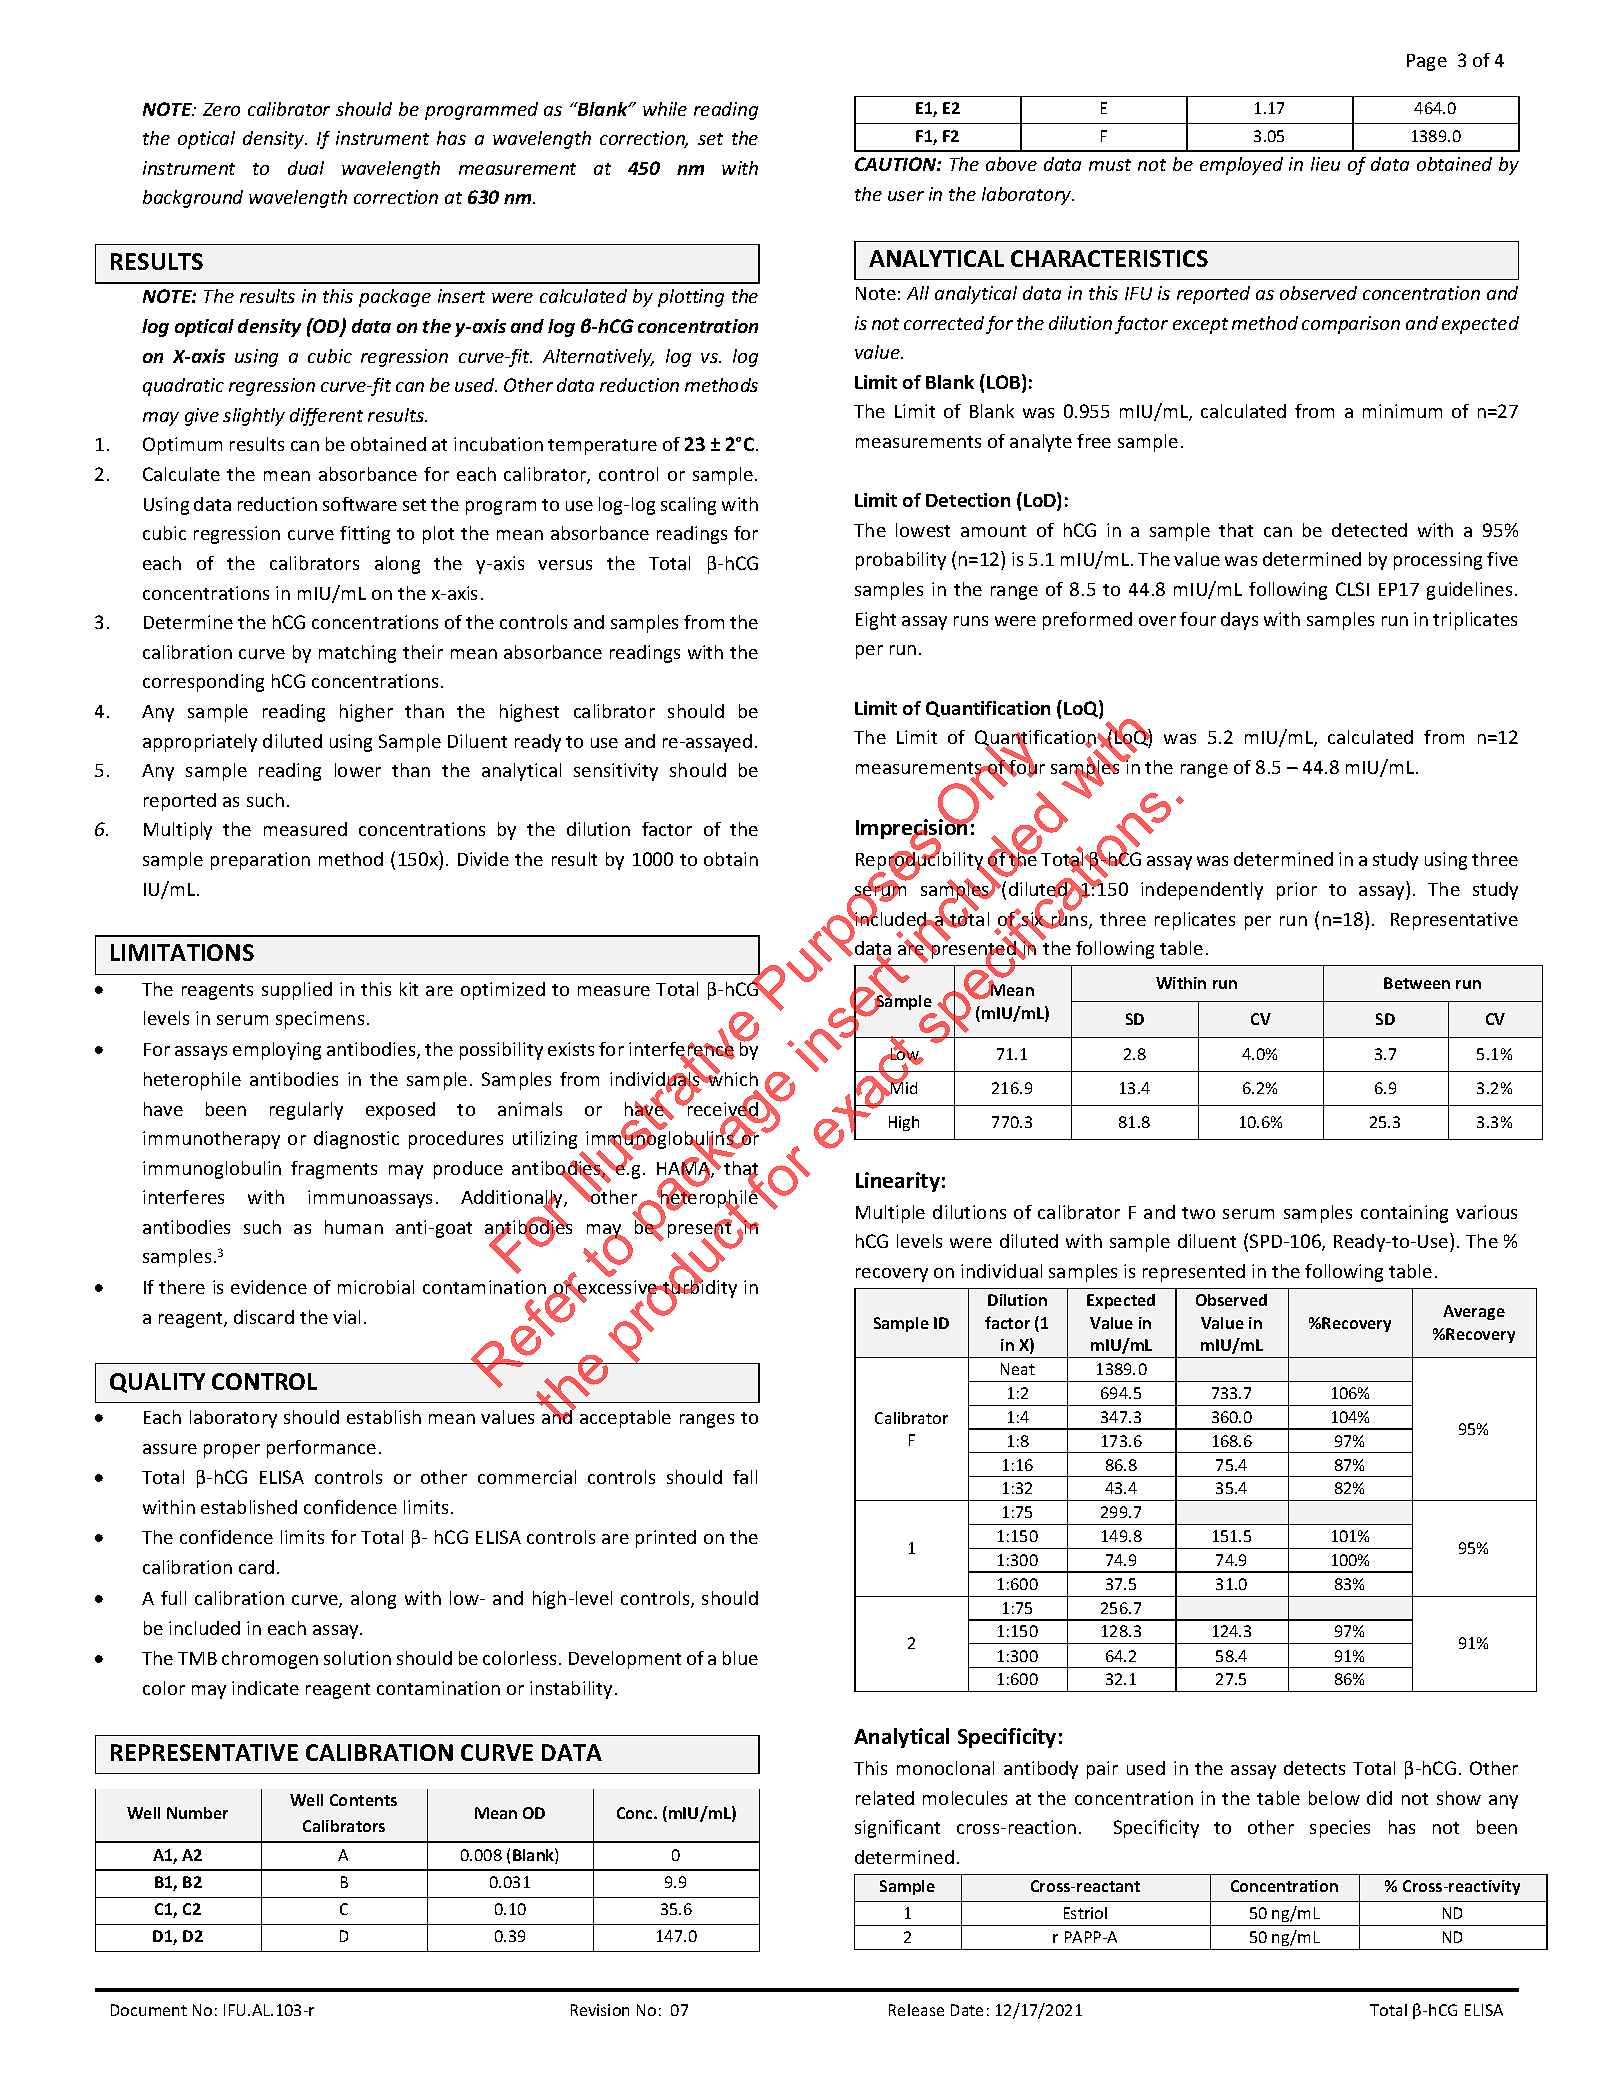 The height and width of the screenshot is (2089, 1614). I want to click on Zero, so click(221, 109).
